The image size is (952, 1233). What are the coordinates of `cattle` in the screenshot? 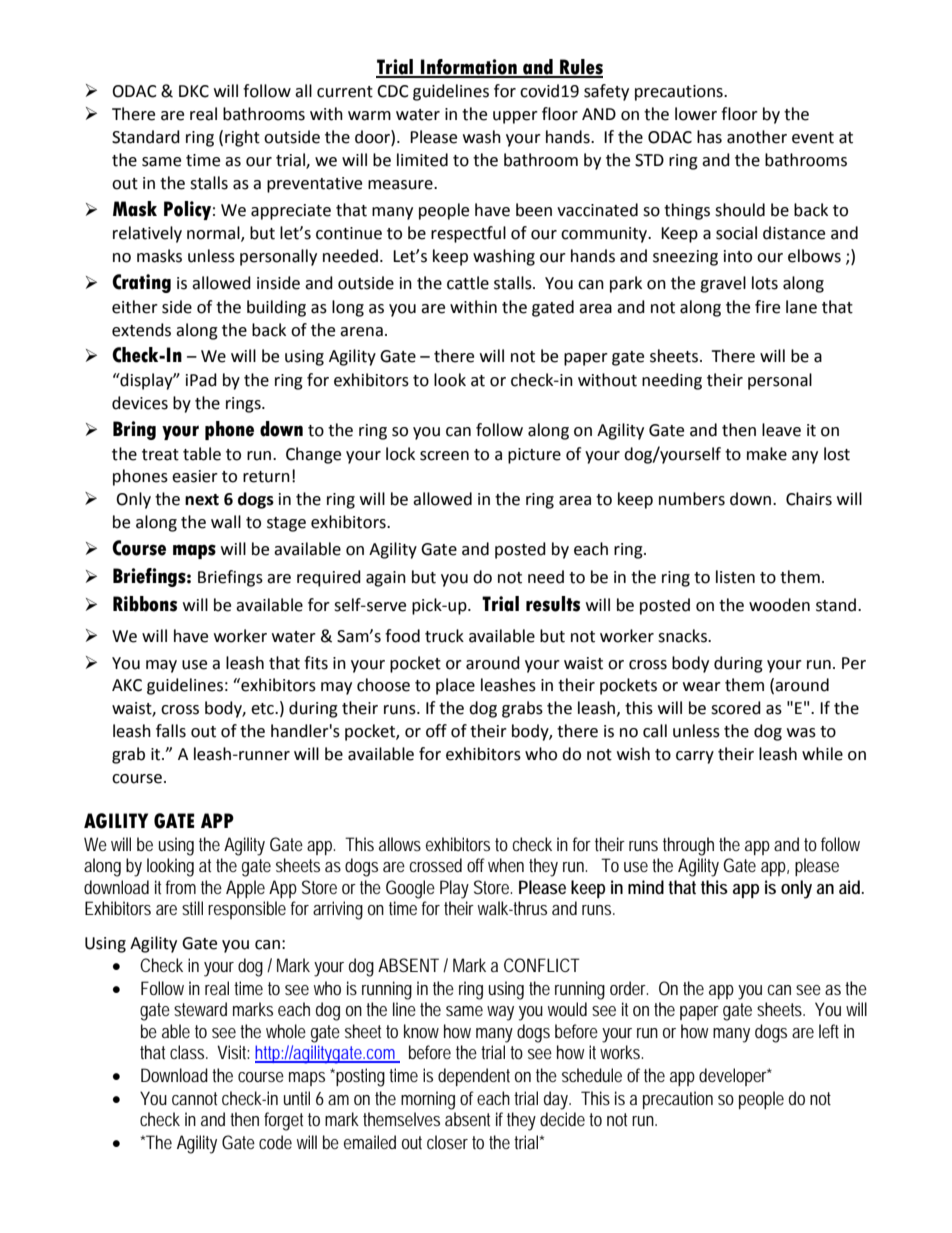 It's located at (468, 283).
